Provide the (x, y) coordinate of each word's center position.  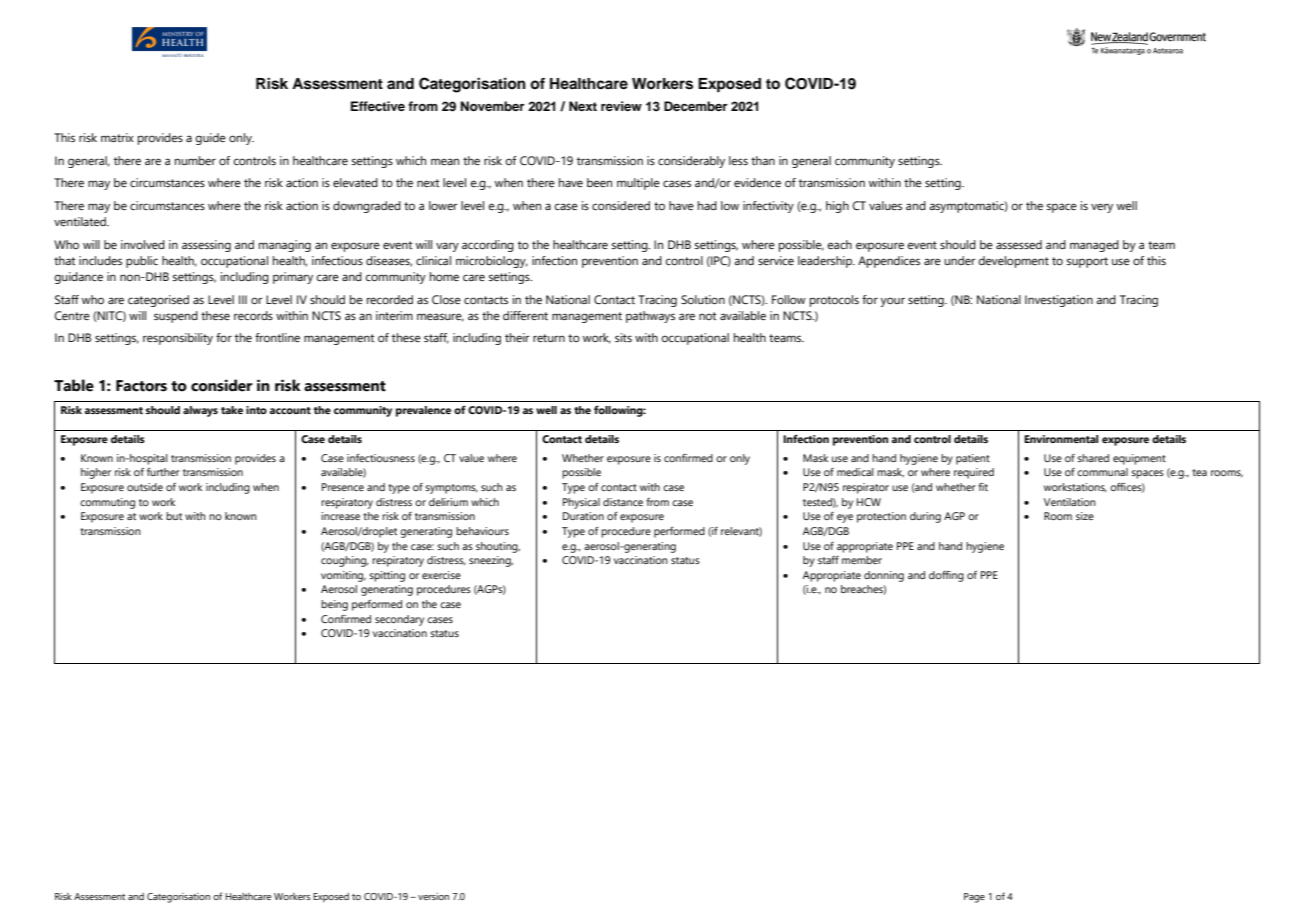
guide (210, 139)
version (433, 896)
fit (983, 487)
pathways (650, 317)
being (334, 605)
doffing (946, 576)
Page (974, 898)
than (763, 160)
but (174, 516)
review (621, 106)
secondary (399, 620)
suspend (176, 317)
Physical (581, 503)
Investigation (1059, 301)
